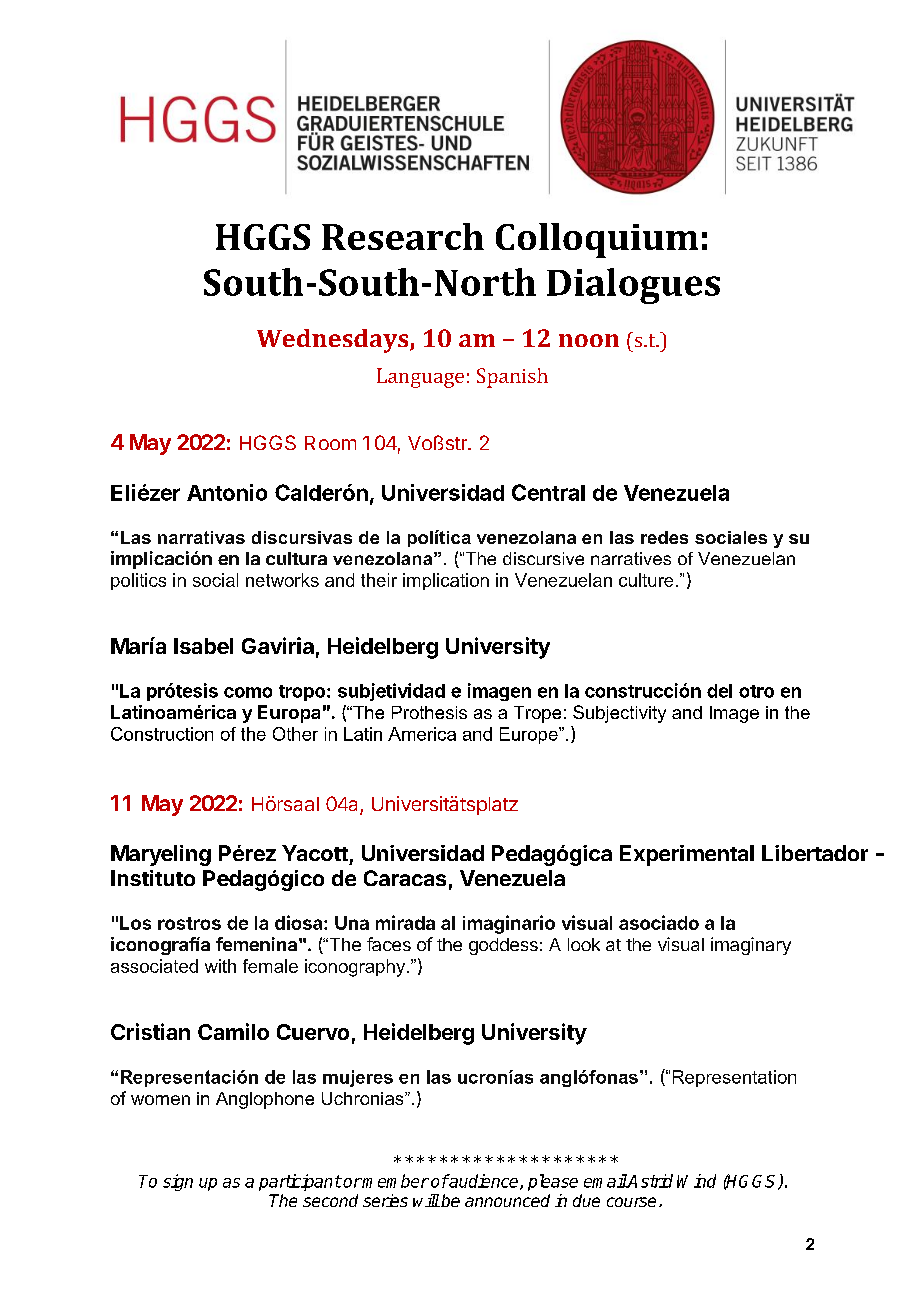 The height and width of the screenshot is (1308, 924). Describe the element at coordinates (619, 714) in the screenshot. I see `Subjectivity` at that location.
